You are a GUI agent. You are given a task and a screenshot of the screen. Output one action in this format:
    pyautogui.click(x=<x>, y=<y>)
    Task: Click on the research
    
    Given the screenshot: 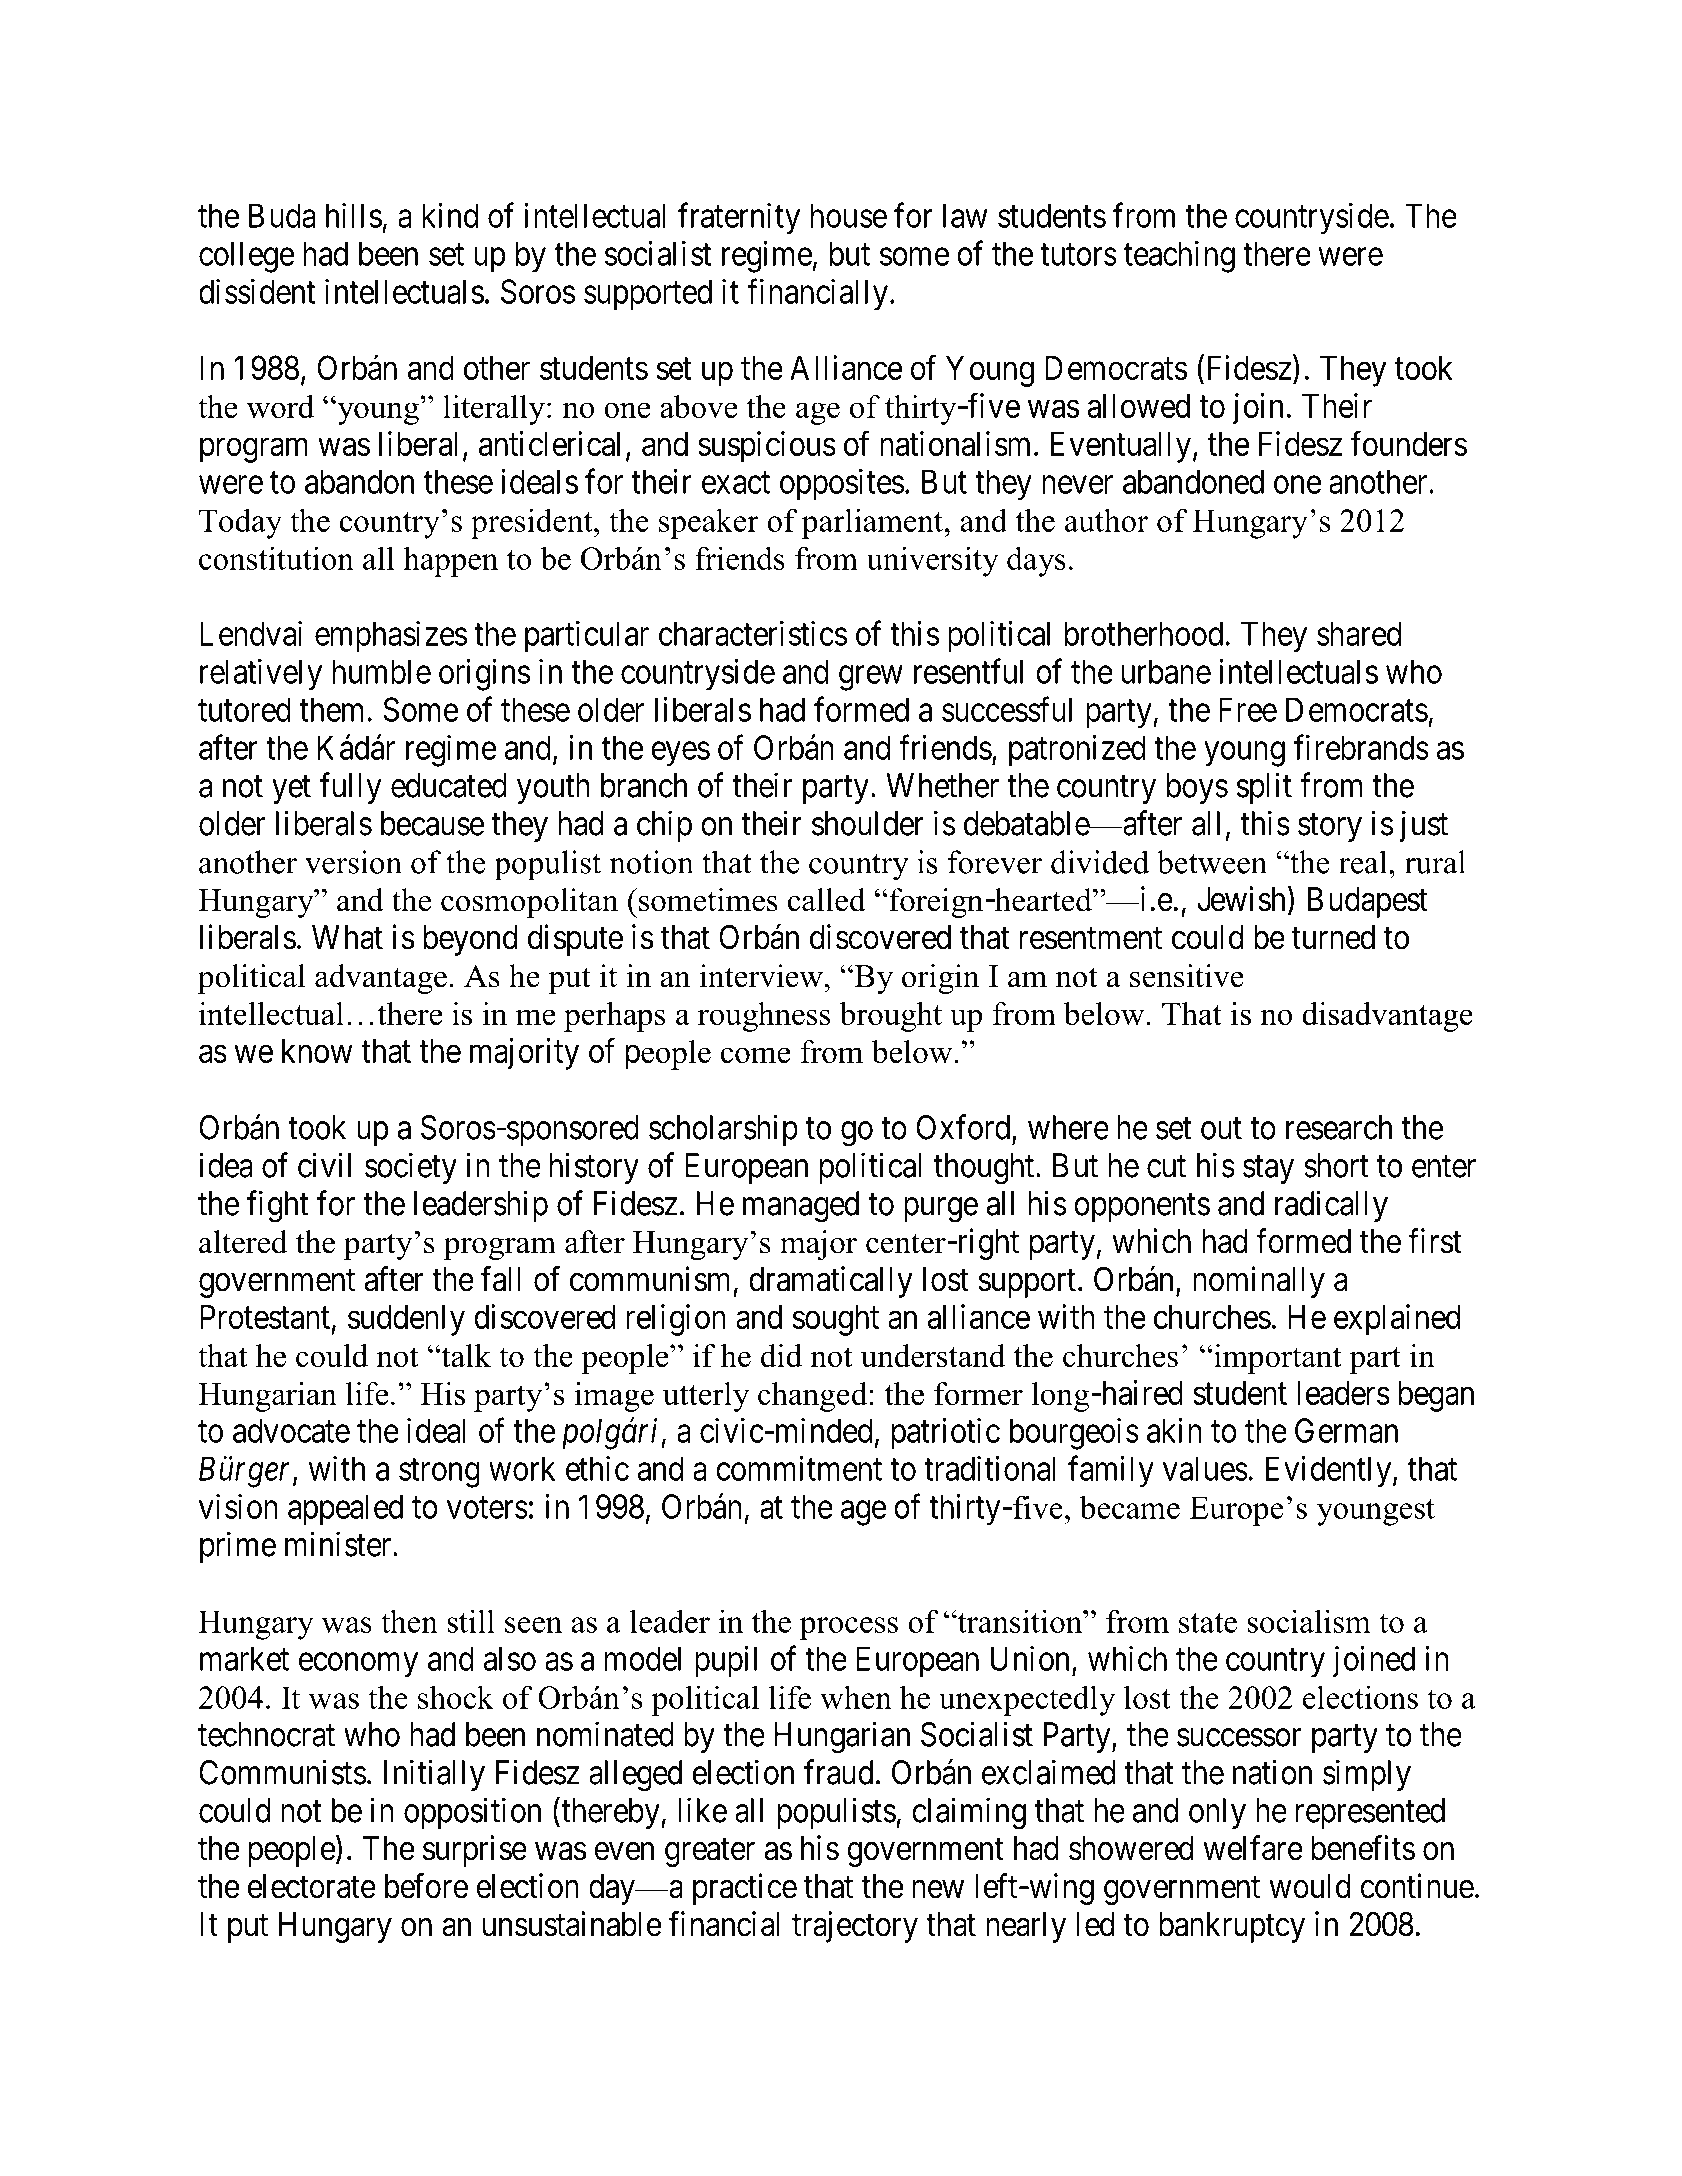 What is the action you would take?
    pyautogui.click(x=1339, y=1127)
